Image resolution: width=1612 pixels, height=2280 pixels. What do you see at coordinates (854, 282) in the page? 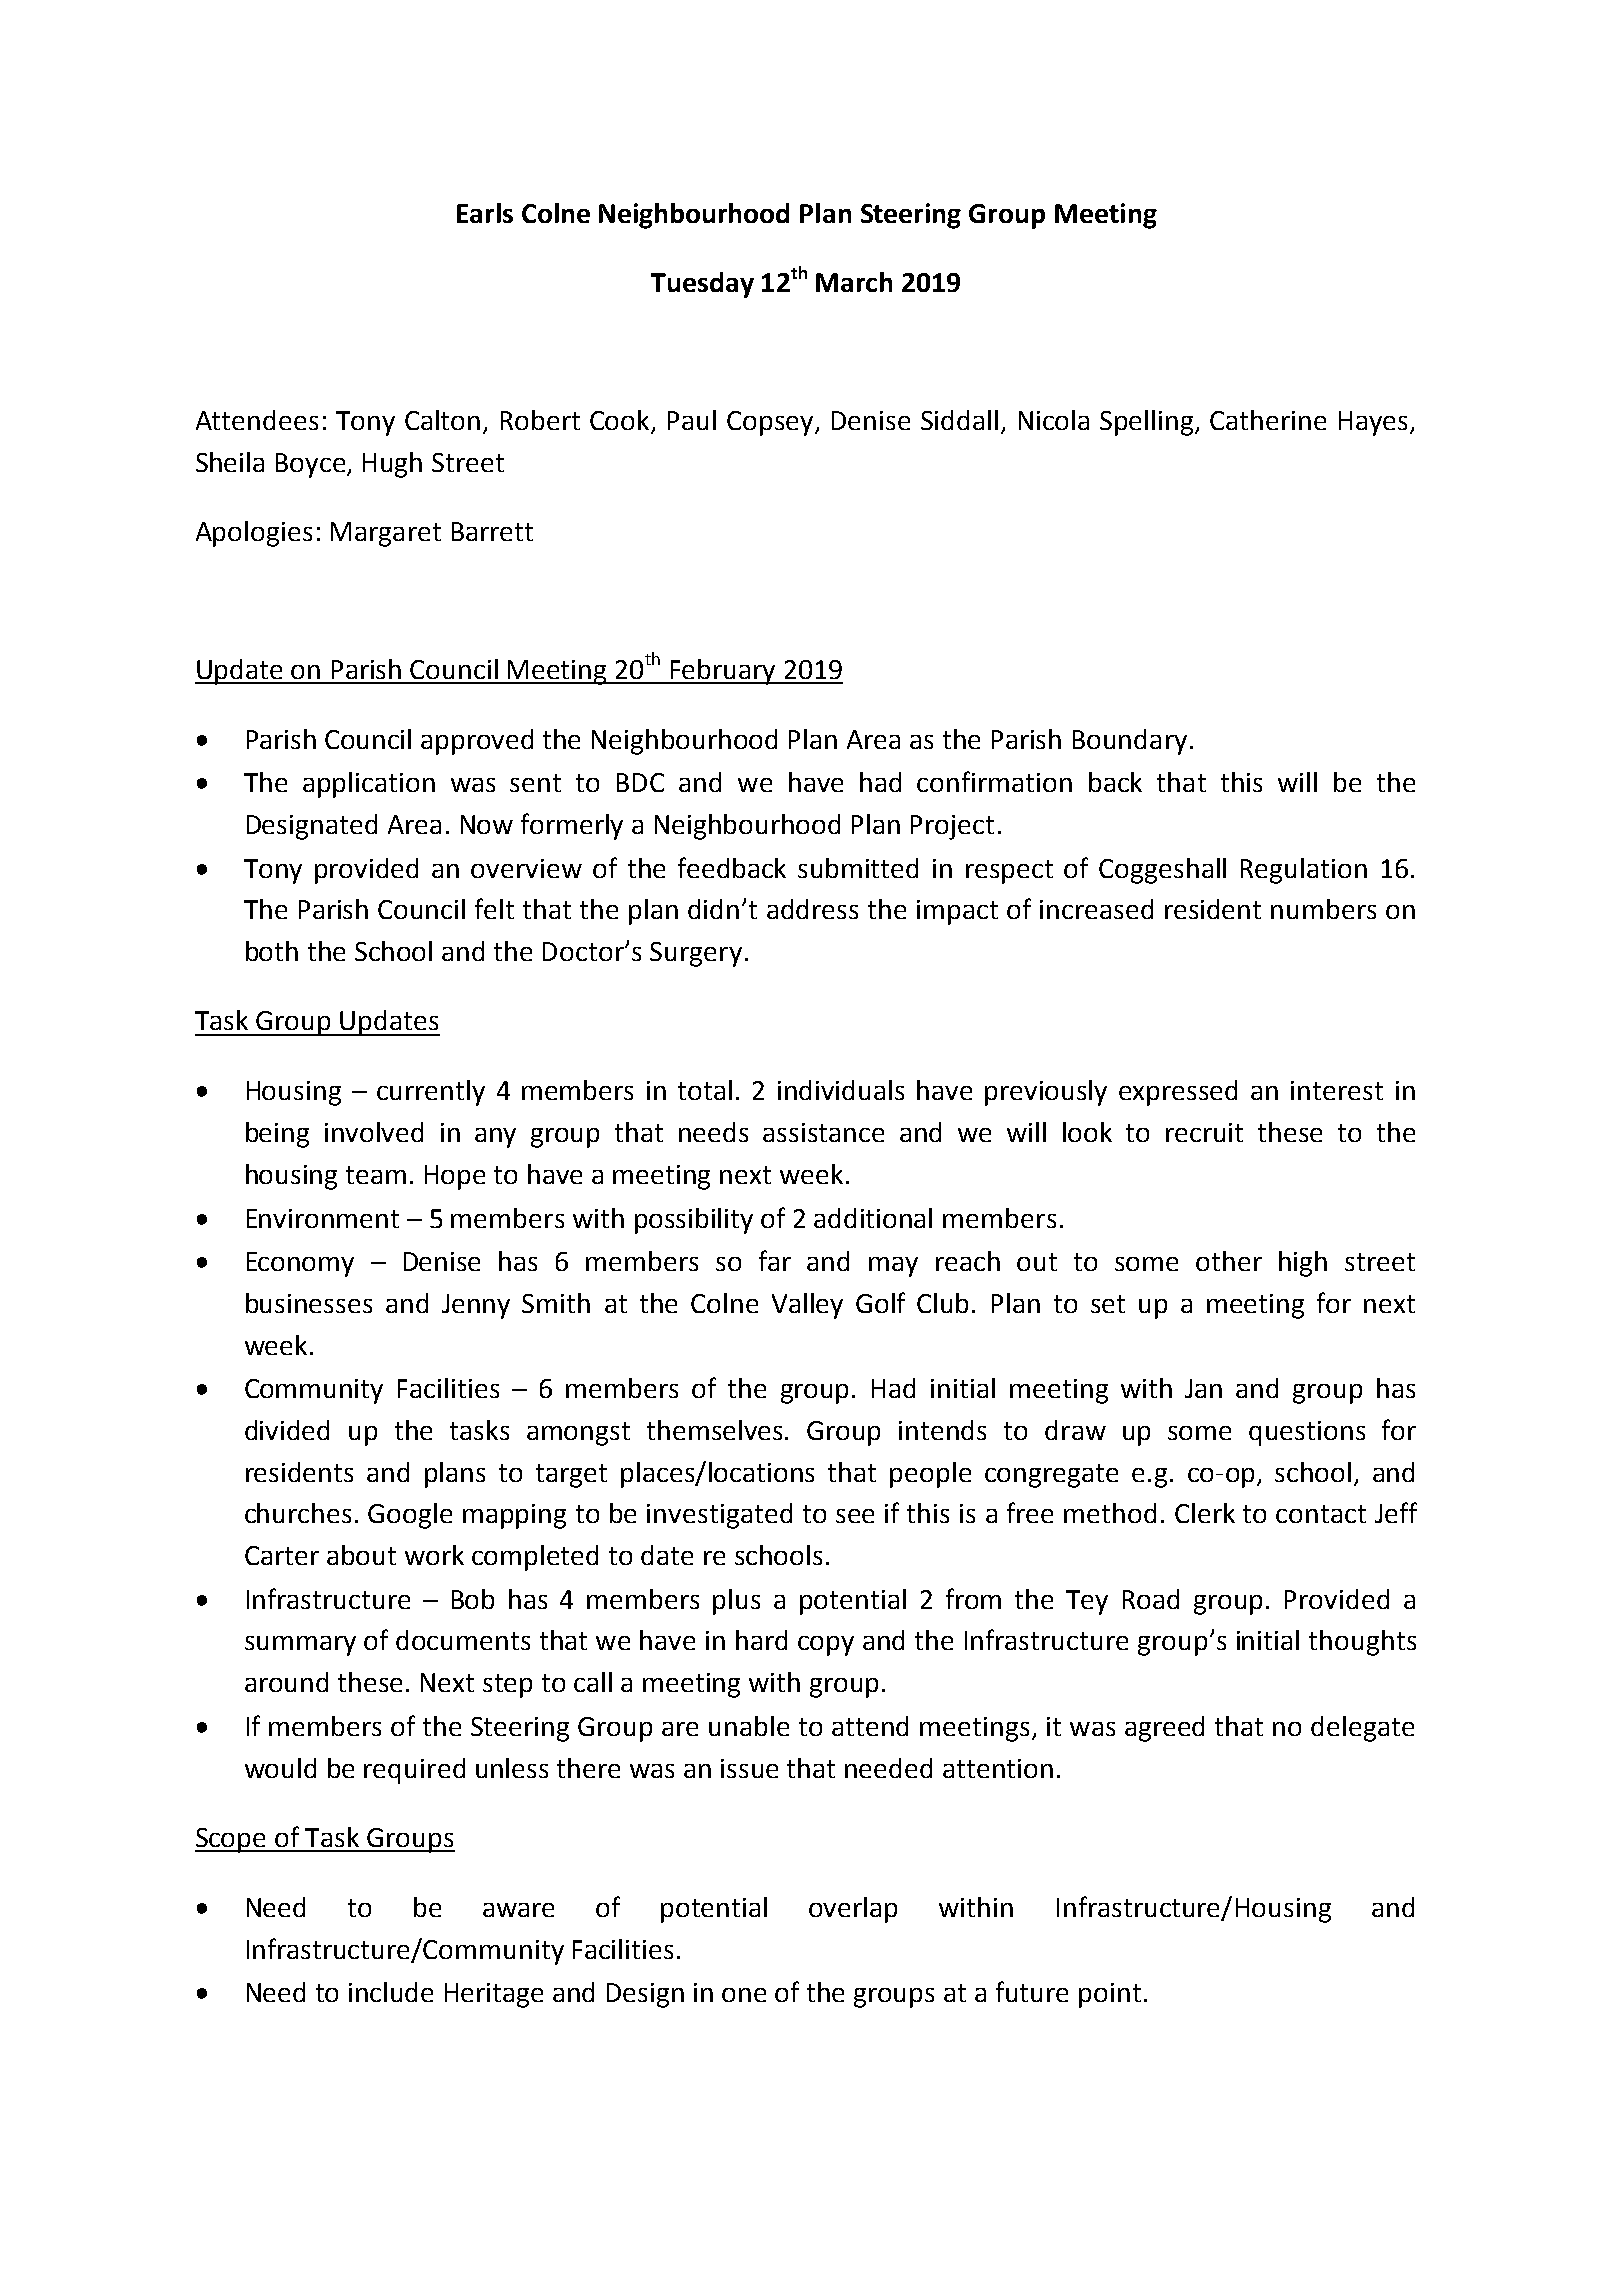
I see `March` at bounding box center [854, 282].
